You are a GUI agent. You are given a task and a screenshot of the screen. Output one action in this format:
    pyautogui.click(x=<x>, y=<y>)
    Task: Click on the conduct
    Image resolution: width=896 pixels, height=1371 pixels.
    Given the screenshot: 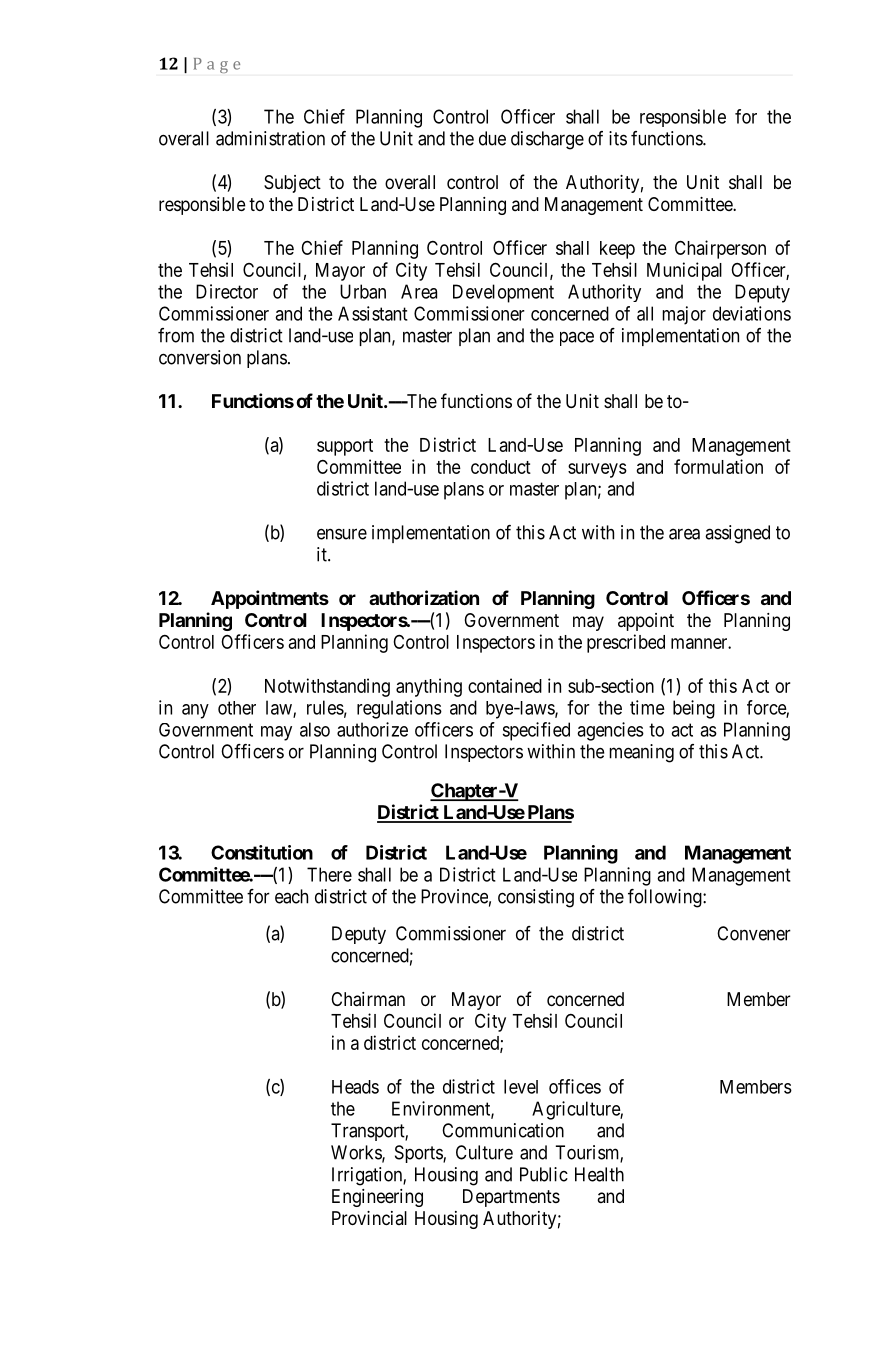 What is the action you would take?
    pyautogui.click(x=501, y=467)
